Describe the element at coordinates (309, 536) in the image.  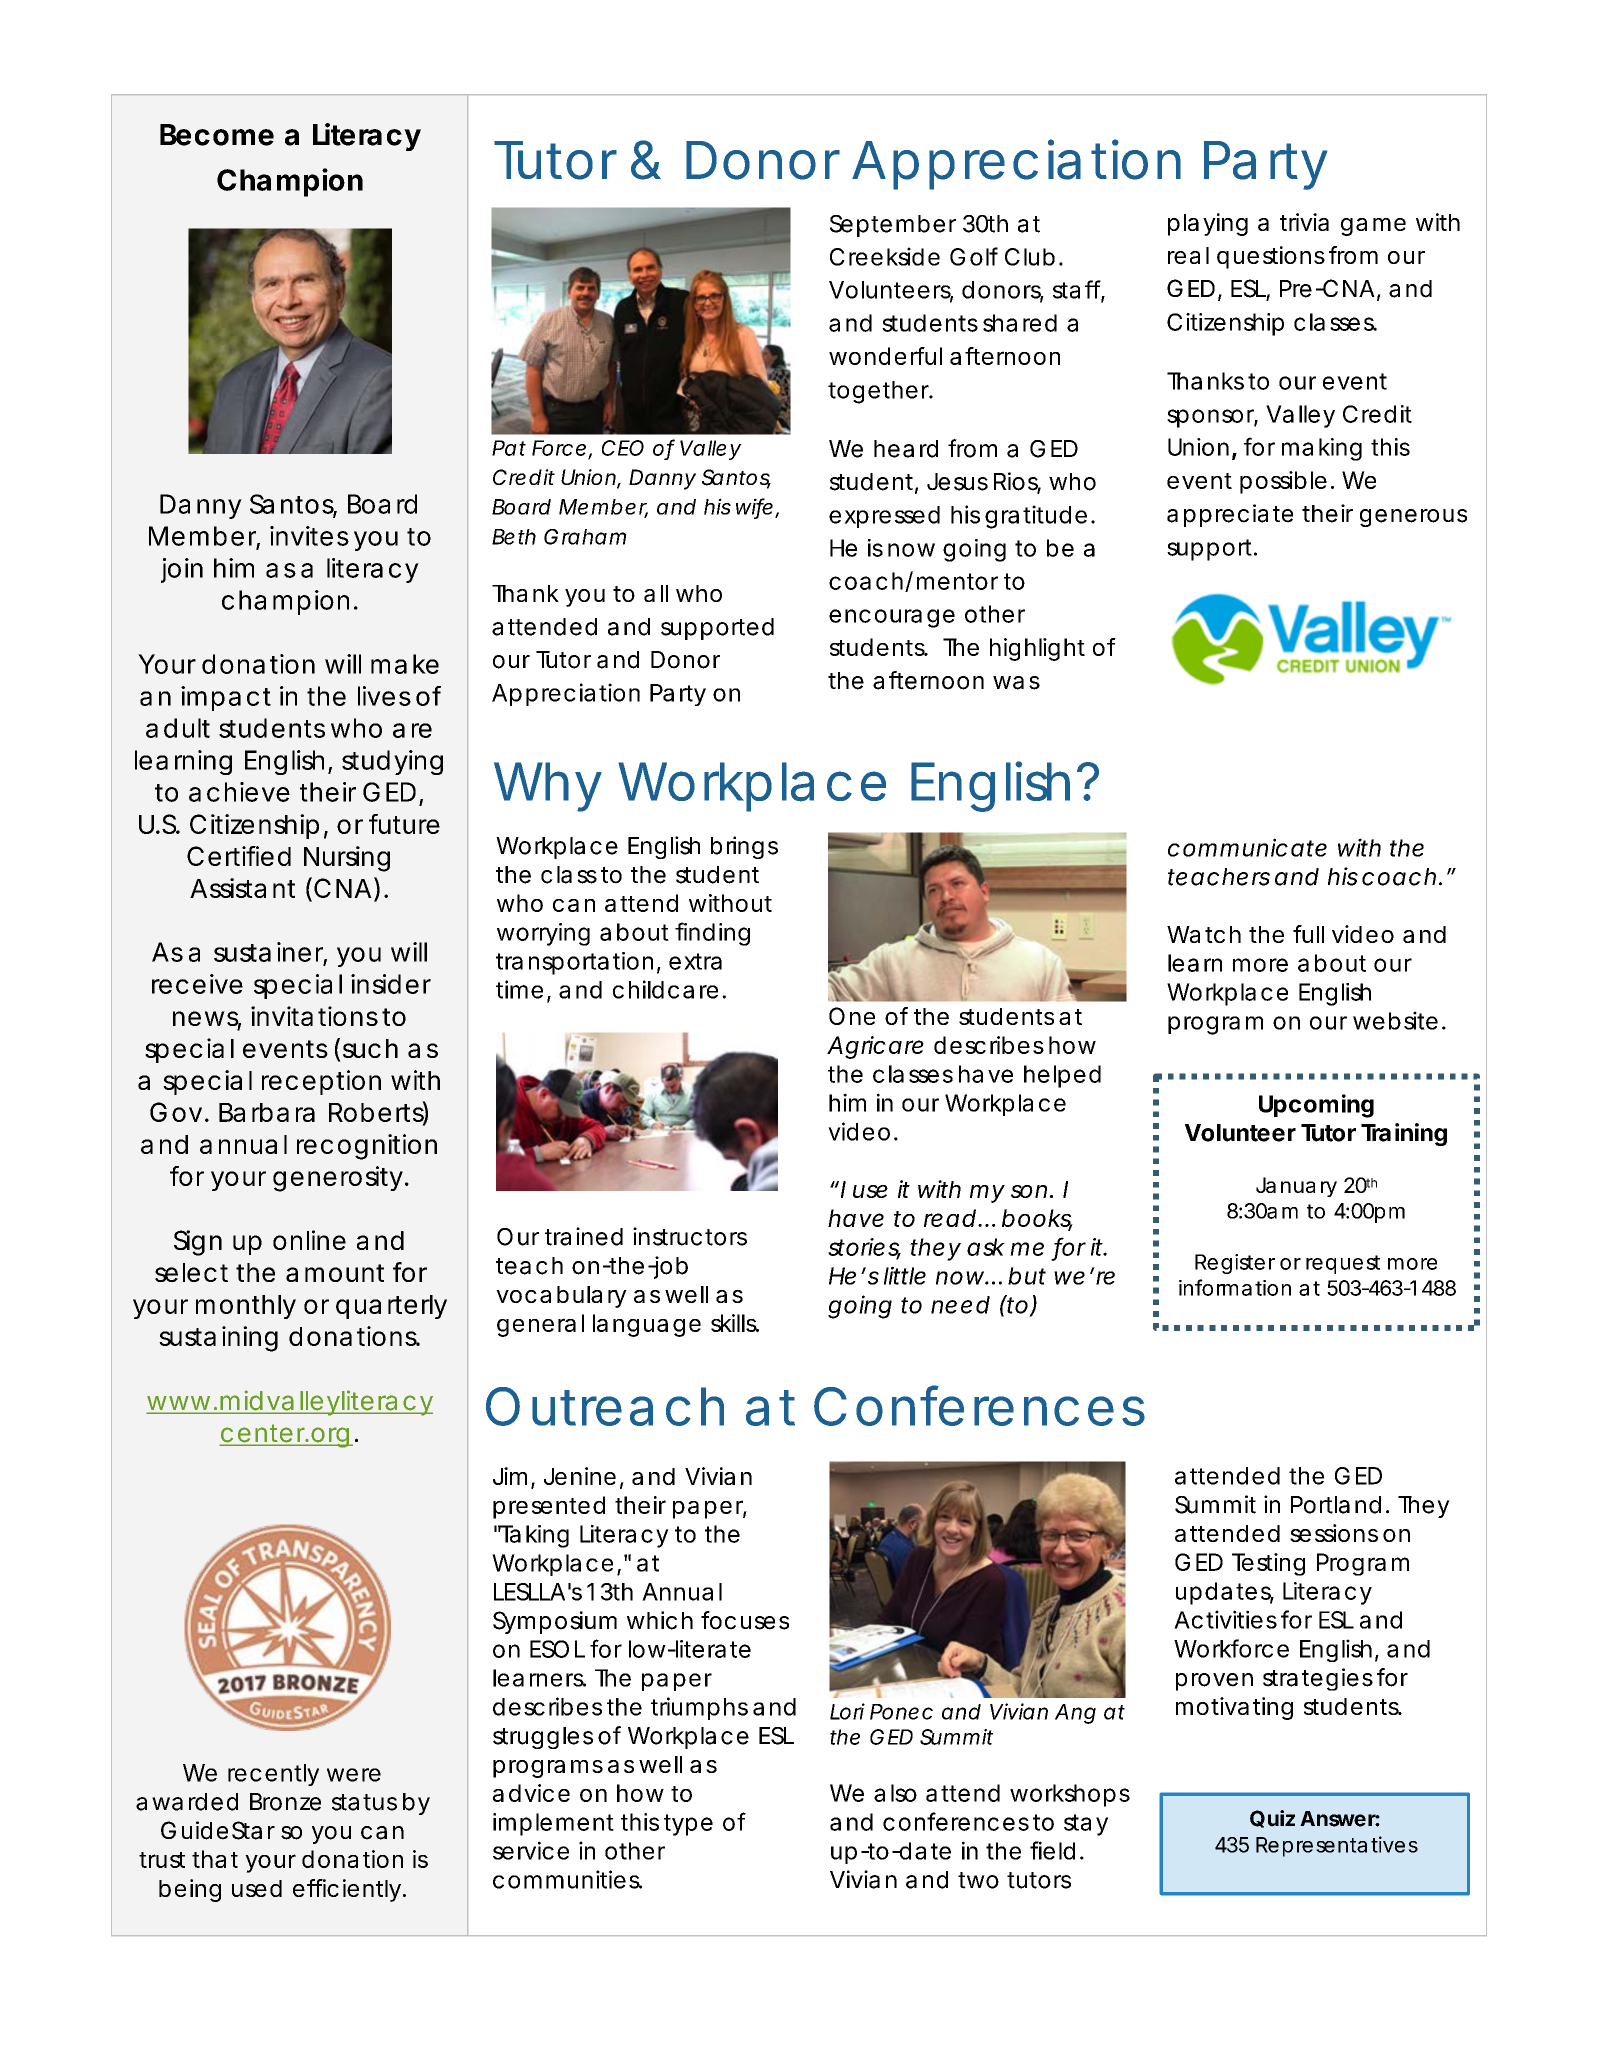
I see `invites` at that location.
